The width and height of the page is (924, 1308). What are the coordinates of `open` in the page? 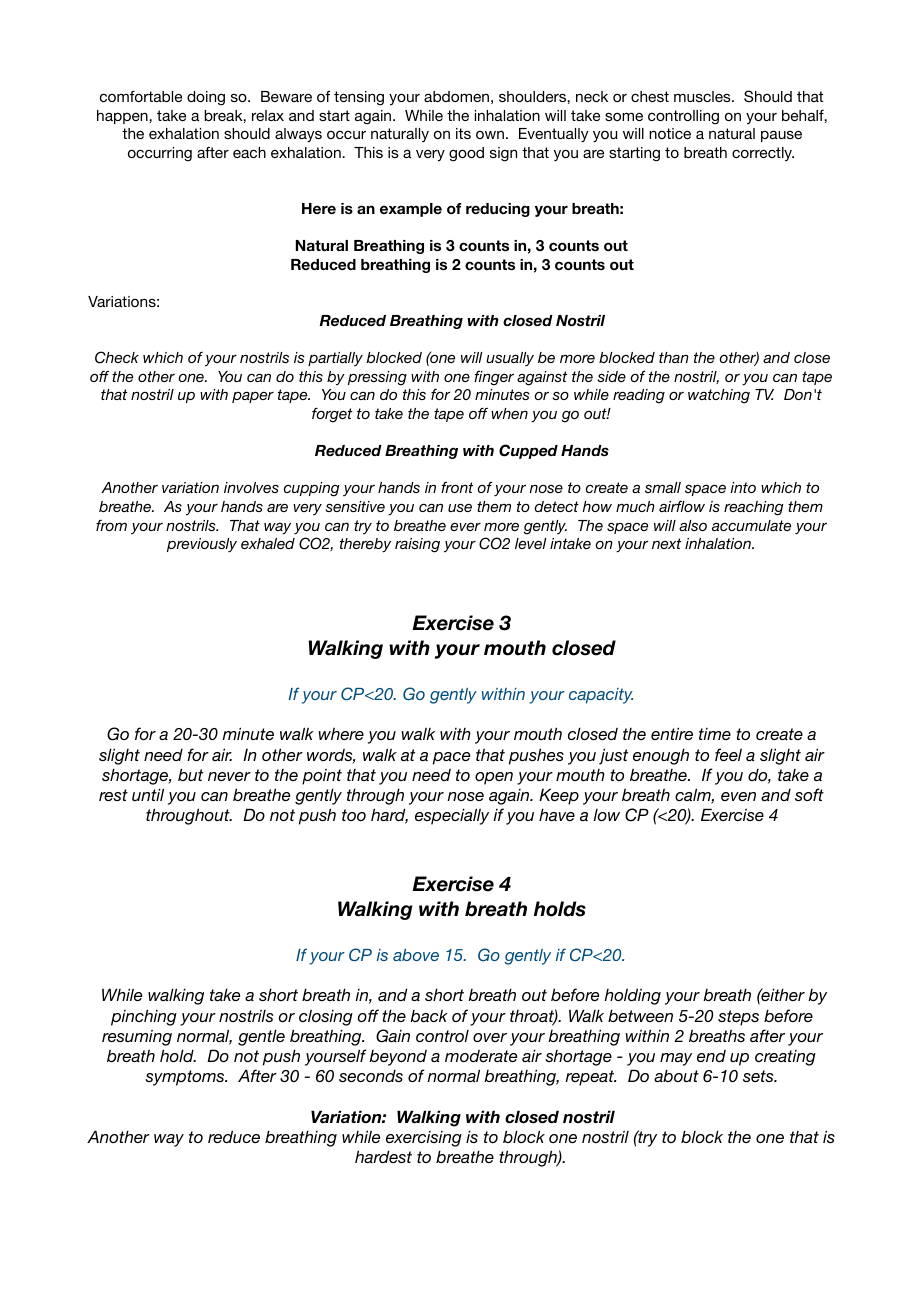 It's located at (494, 778).
